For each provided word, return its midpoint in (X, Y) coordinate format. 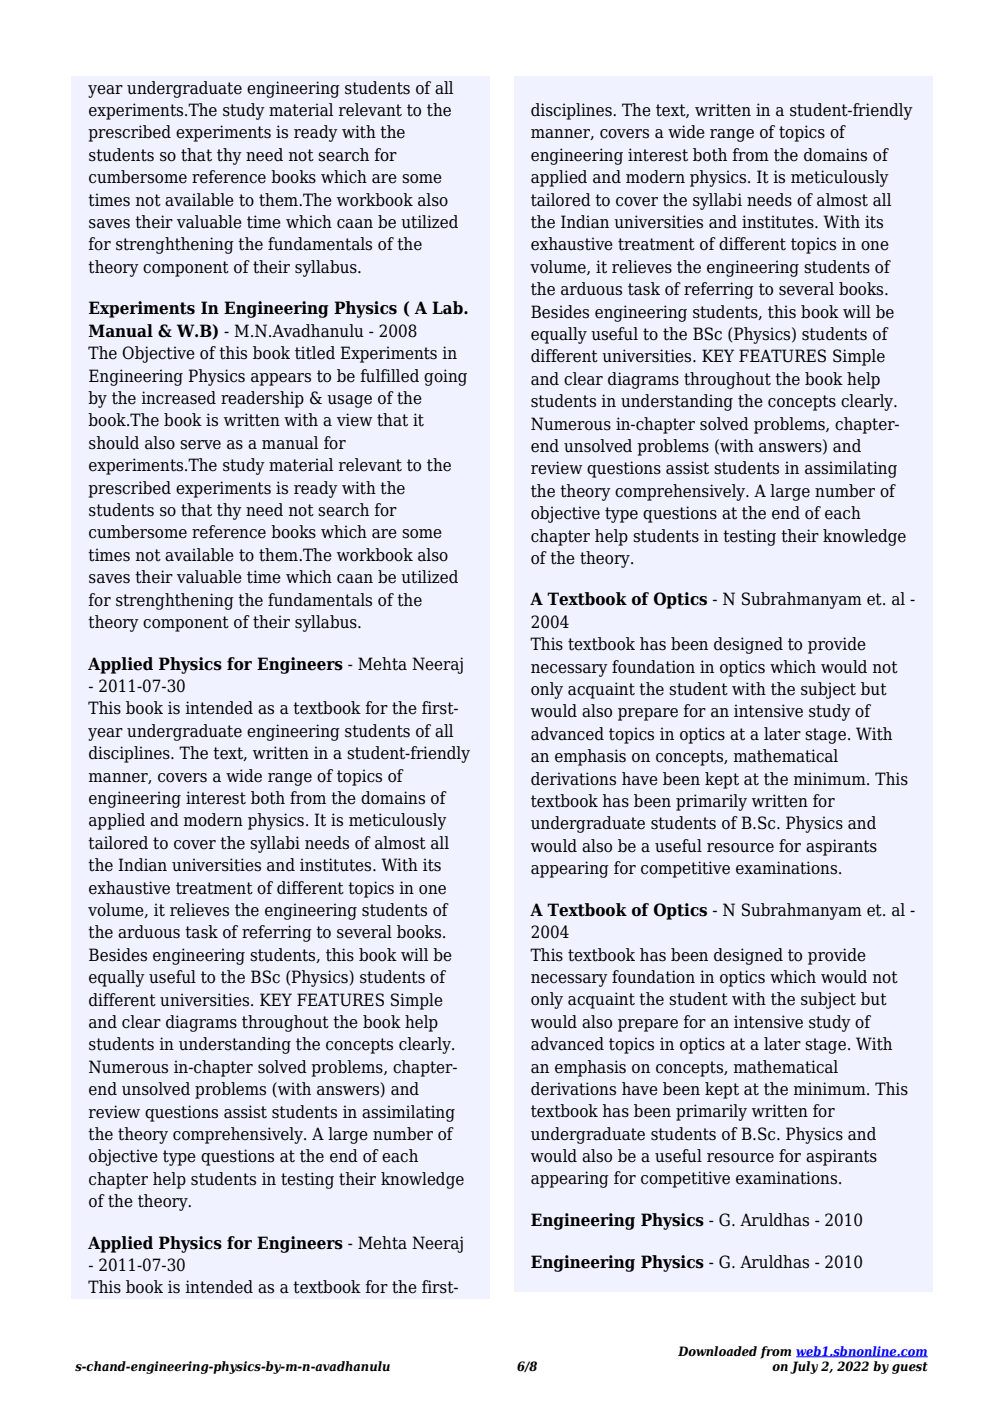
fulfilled (389, 376)
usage (349, 401)
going (445, 377)
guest (910, 1368)
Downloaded (717, 1351)
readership (262, 399)
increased (178, 398)
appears (281, 379)
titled (315, 353)
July (804, 1367)
